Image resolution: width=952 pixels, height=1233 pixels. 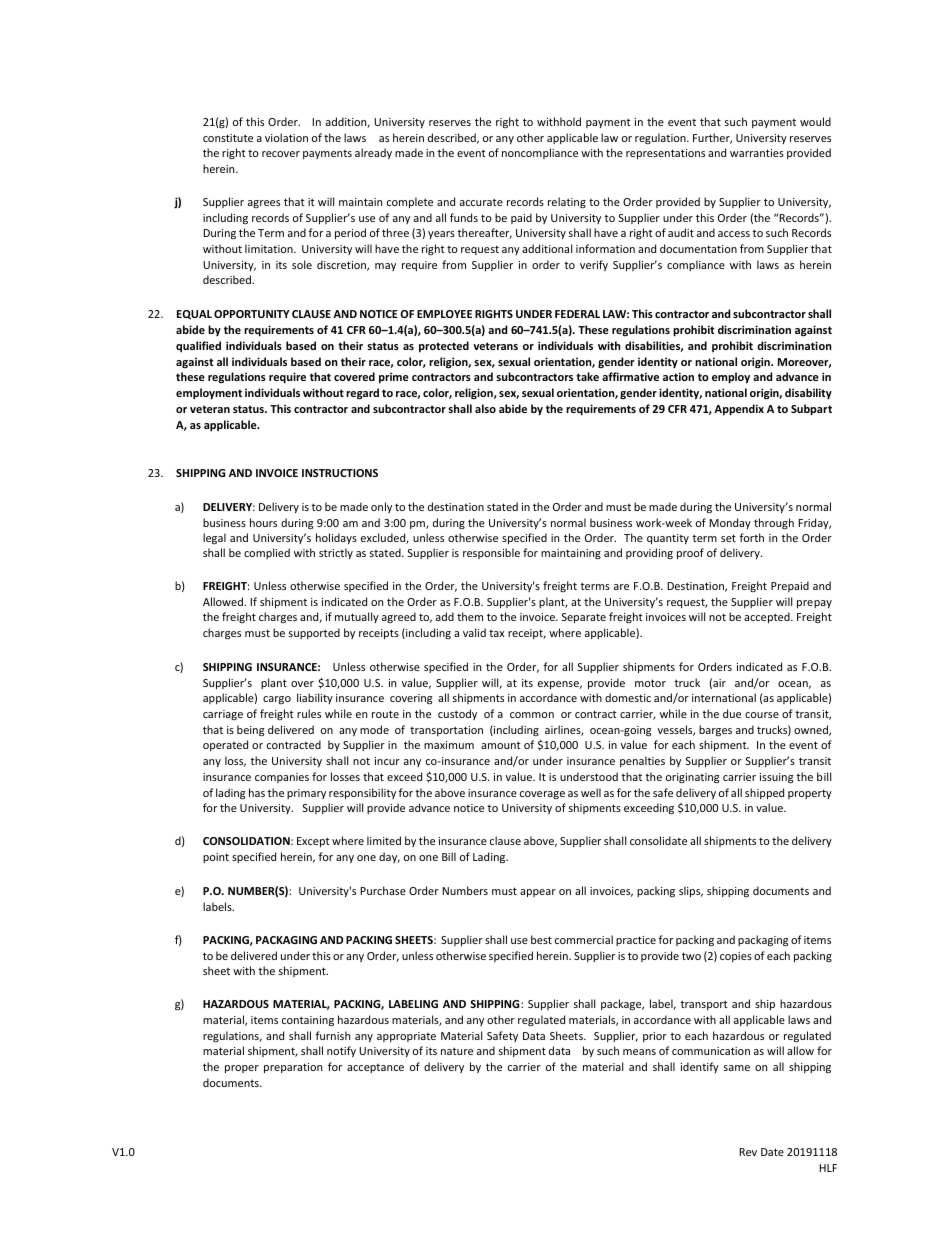 I want to click on responsible, so click(x=491, y=553).
